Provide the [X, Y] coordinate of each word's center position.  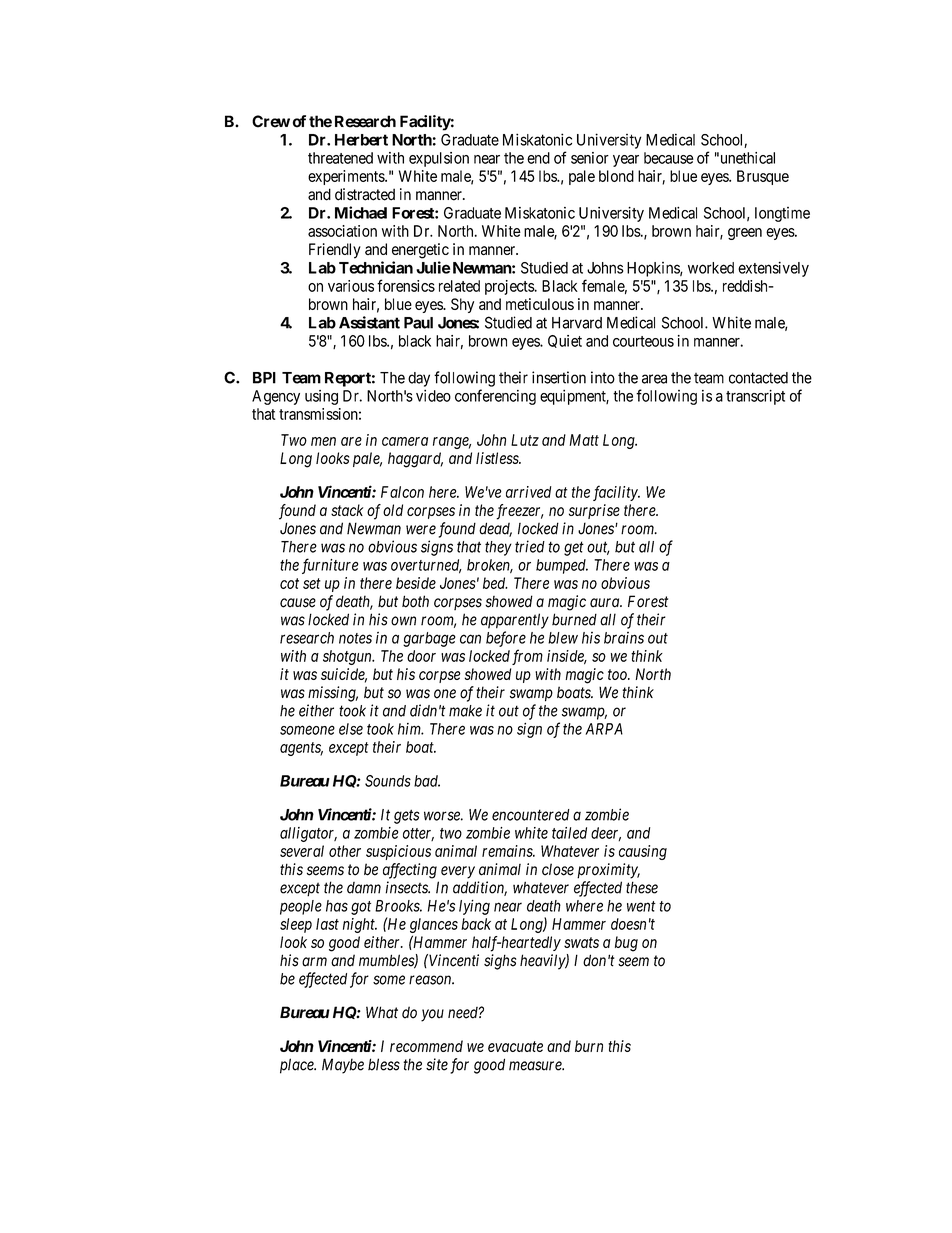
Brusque [763, 177]
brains [624, 638]
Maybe [343, 1066]
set [312, 583]
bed [495, 583]
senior [590, 158]
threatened [340, 158]
